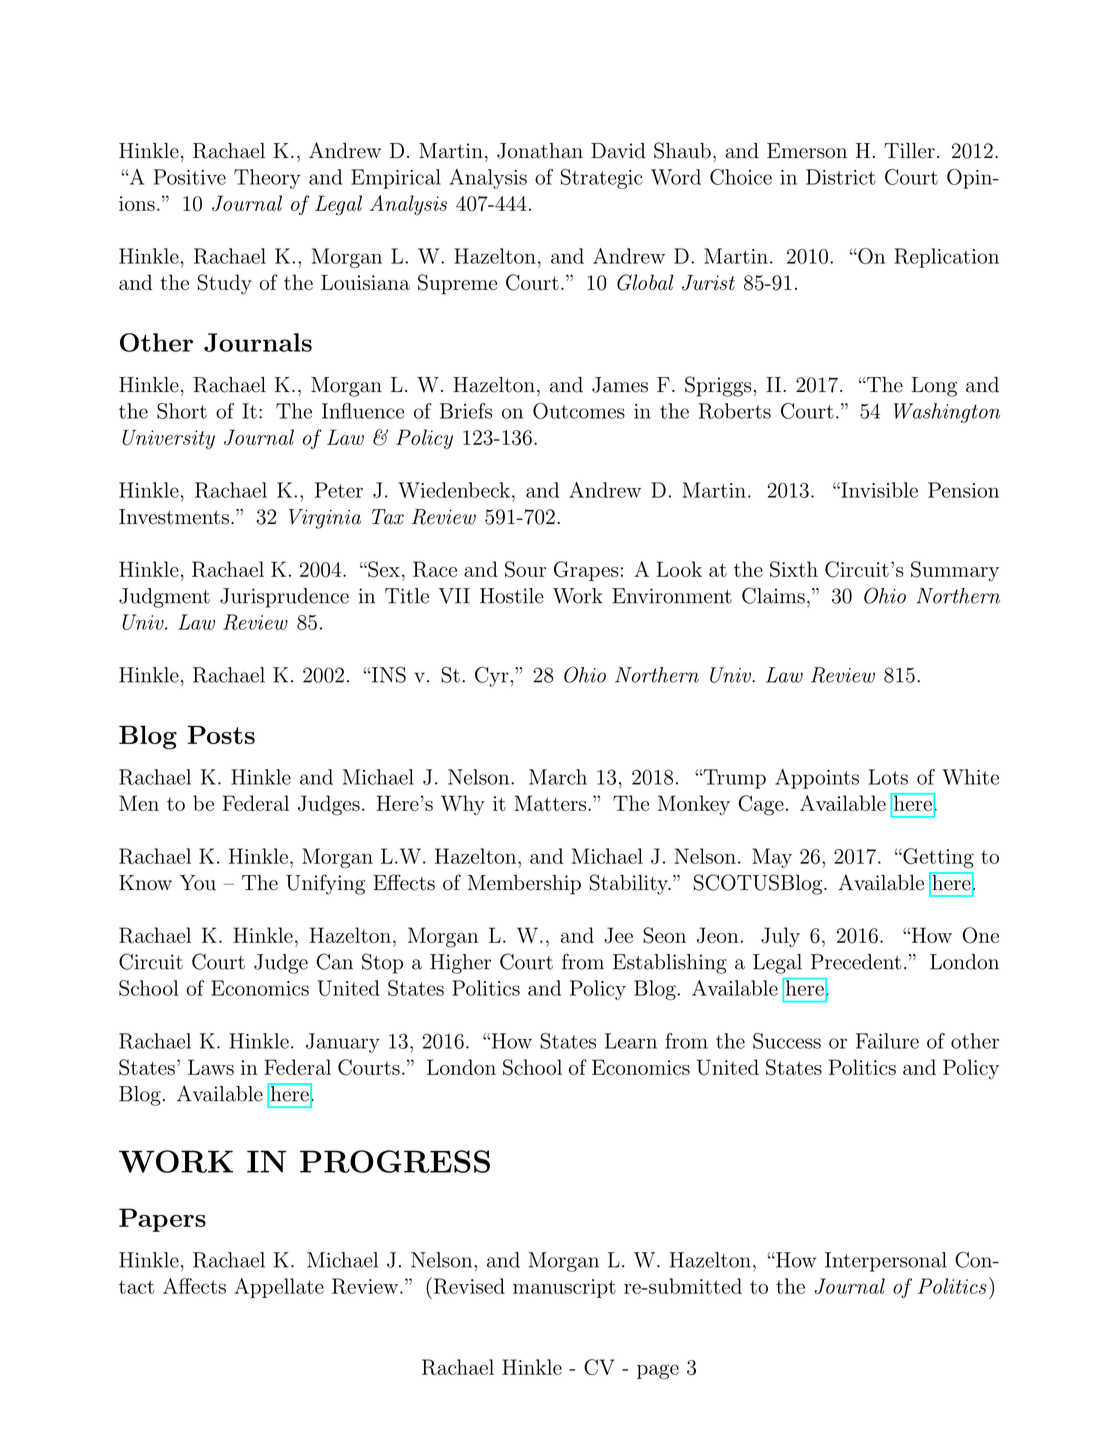  What do you see at coordinates (602, 179) in the screenshot?
I see `Strategic` at bounding box center [602, 179].
